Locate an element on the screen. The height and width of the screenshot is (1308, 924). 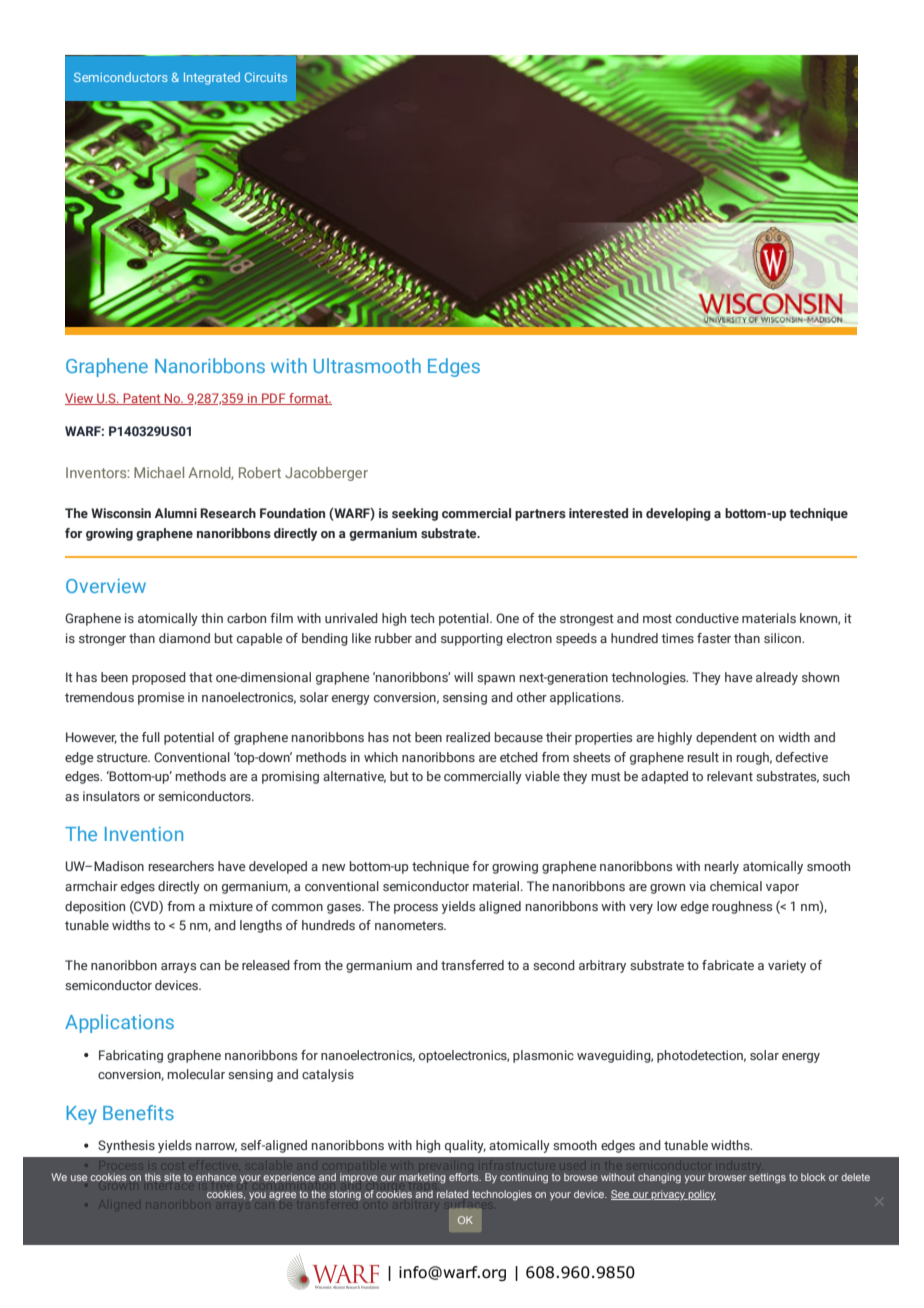
conductive is located at coordinates (707, 618).
